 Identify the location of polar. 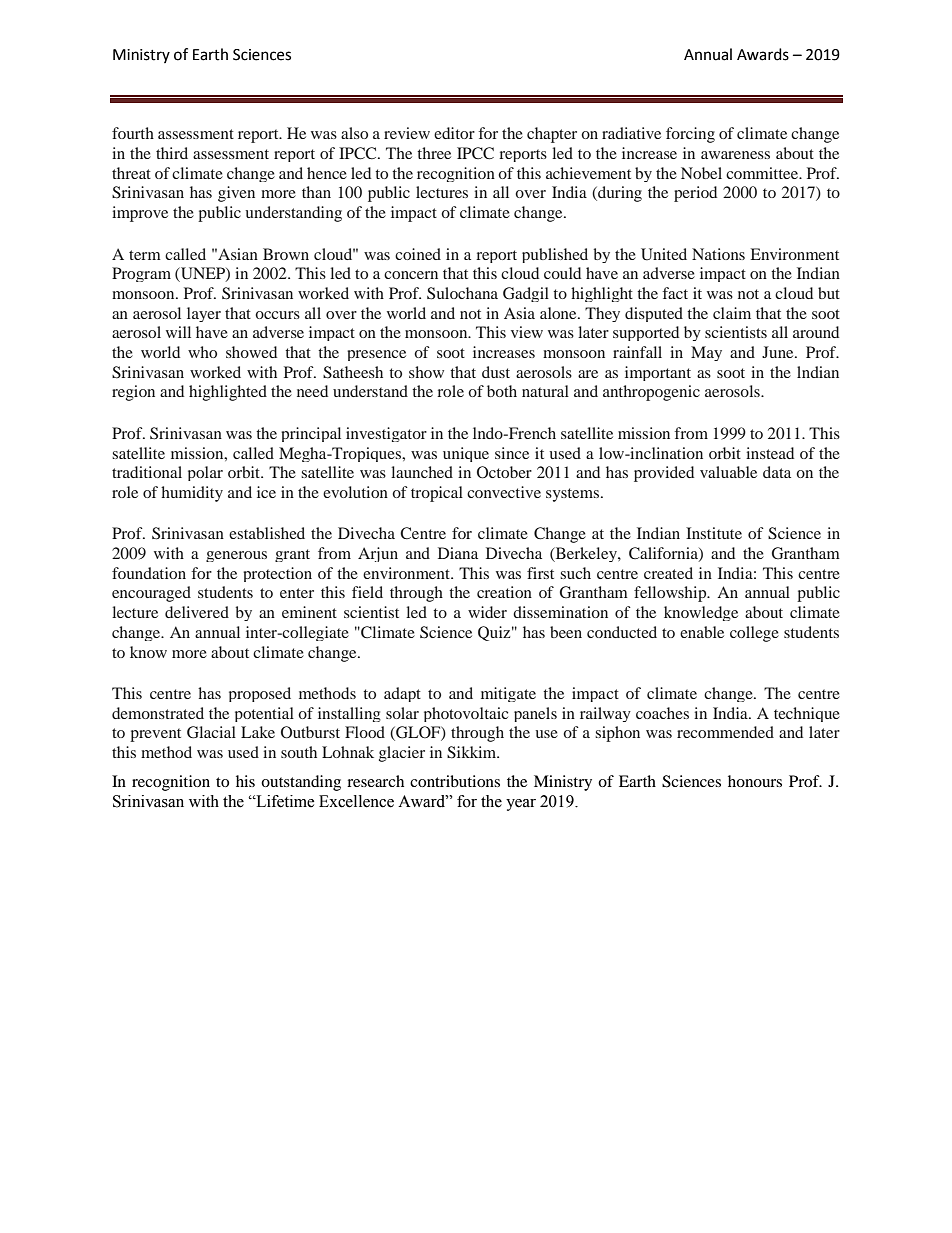
(205, 473).
